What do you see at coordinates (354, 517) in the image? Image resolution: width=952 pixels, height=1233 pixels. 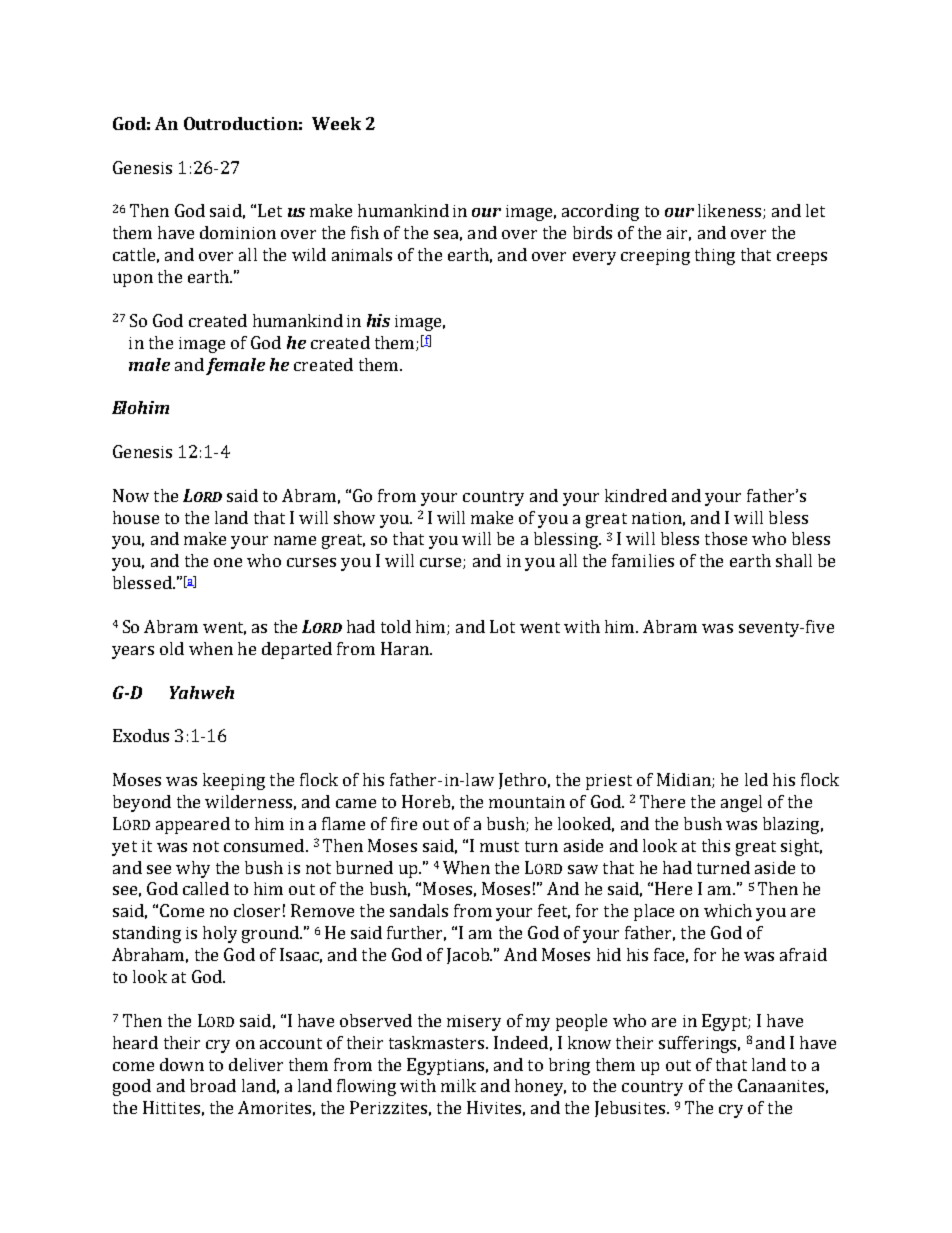 I see `show` at bounding box center [354, 517].
